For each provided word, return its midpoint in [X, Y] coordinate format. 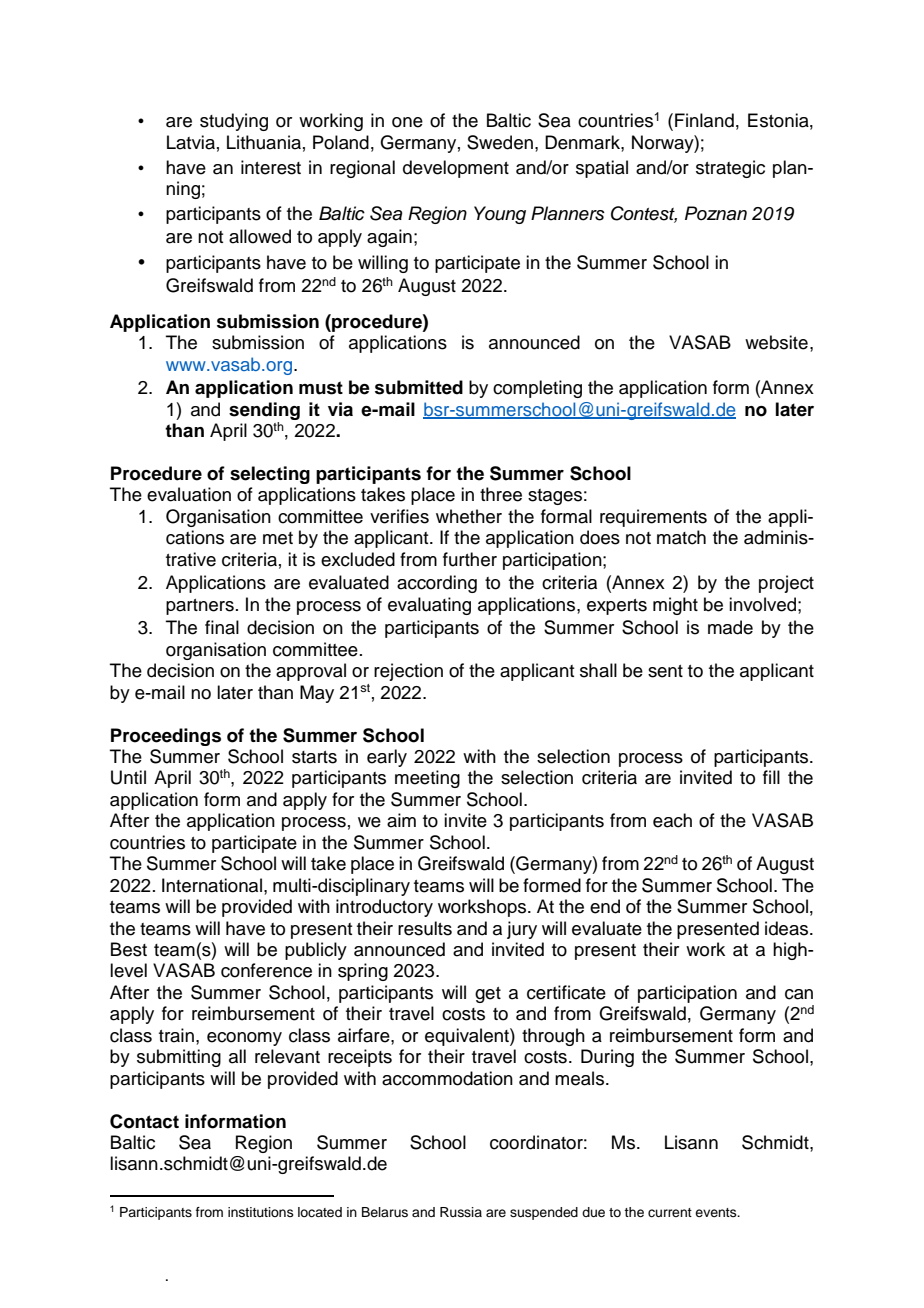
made [730, 627]
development [456, 169]
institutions [261, 1212]
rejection [408, 672]
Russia [461, 1212]
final [222, 627]
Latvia [191, 142]
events [717, 1212]
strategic [730, 169]
